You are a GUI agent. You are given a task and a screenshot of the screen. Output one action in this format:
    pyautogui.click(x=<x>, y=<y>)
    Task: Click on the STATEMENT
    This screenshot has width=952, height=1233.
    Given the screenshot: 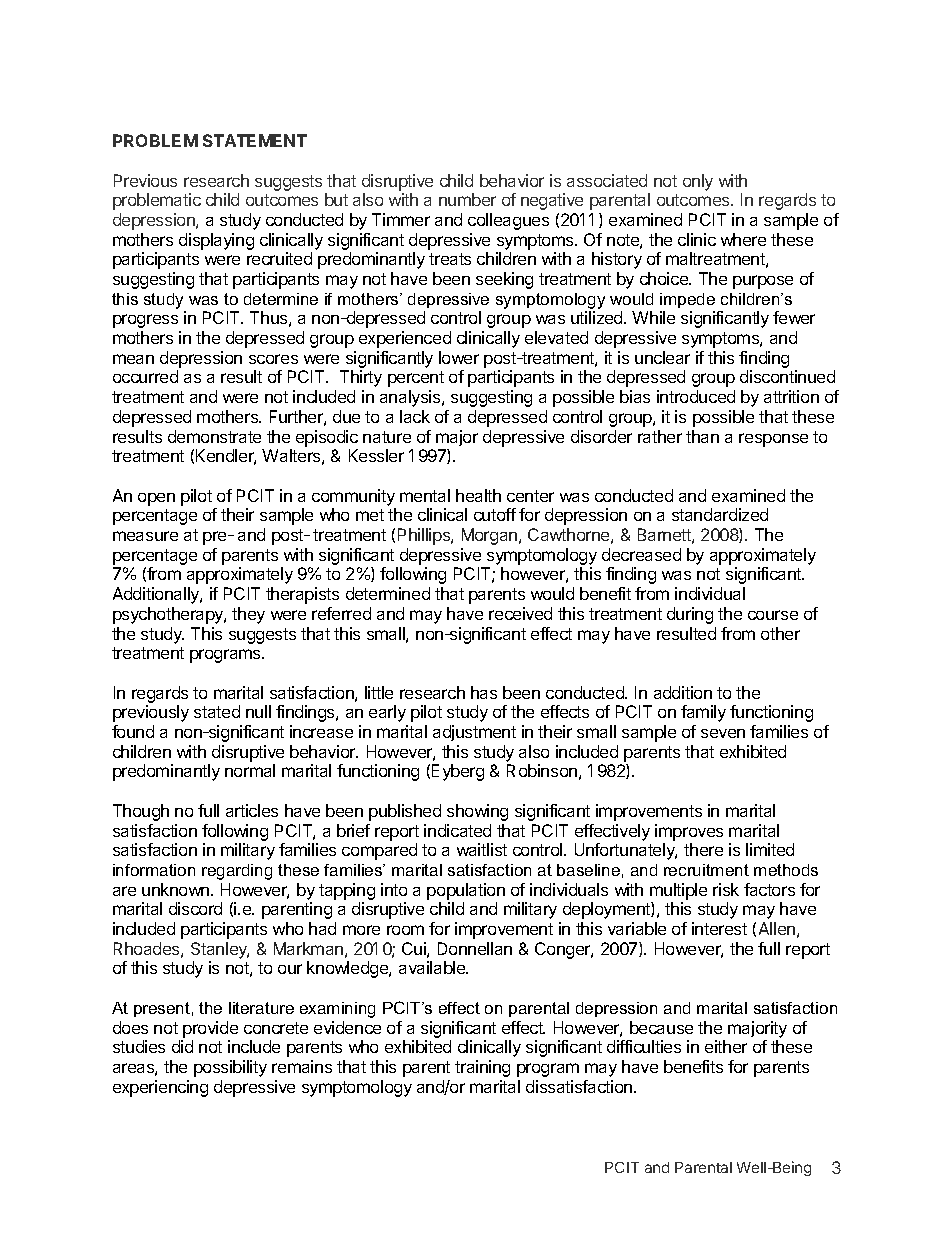 What is the action you would take?
    pyautogui.click(x=255, y=140)
